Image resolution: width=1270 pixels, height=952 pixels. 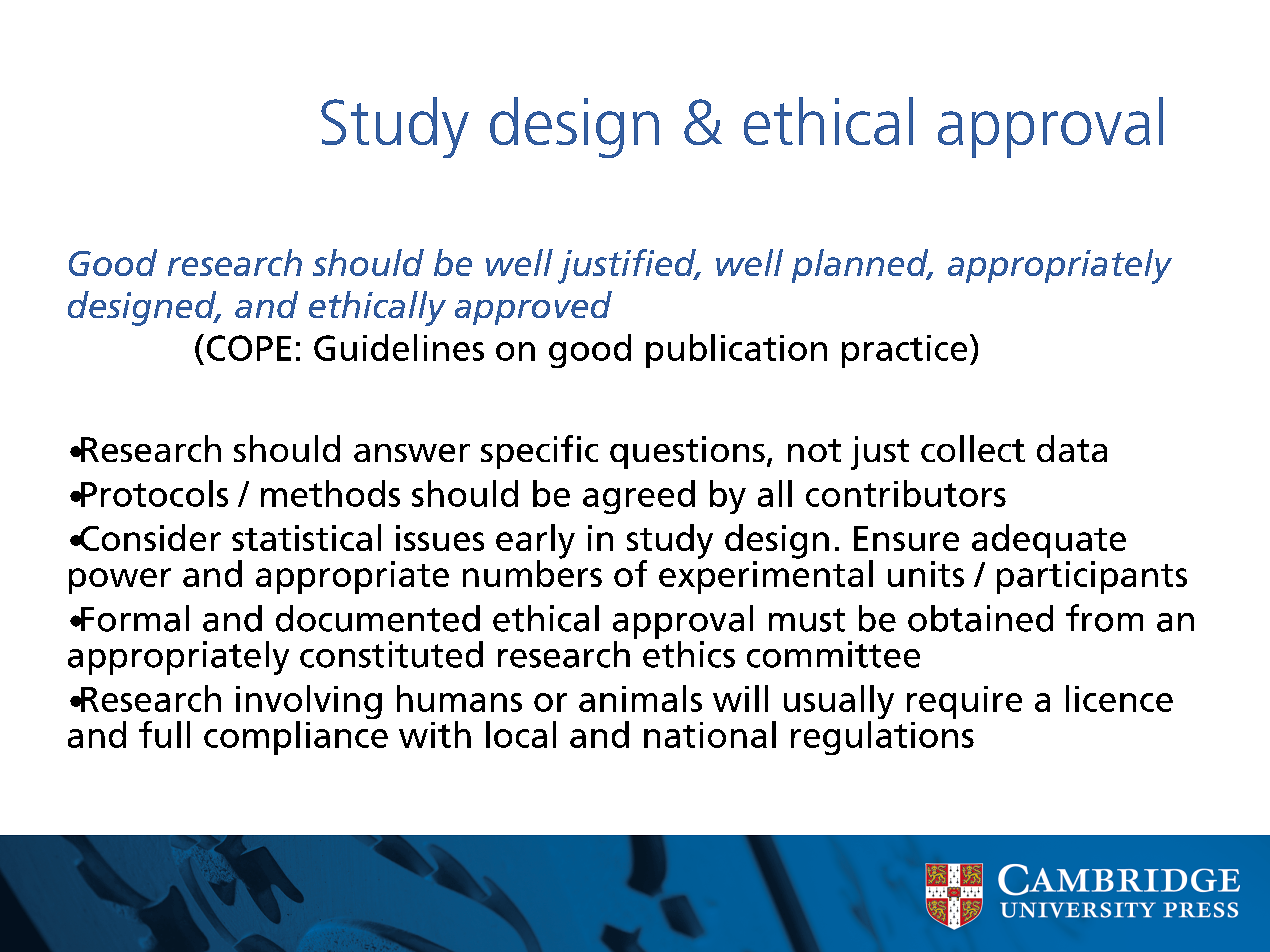 I want to click on COPE, so click(x=249, y=348).
